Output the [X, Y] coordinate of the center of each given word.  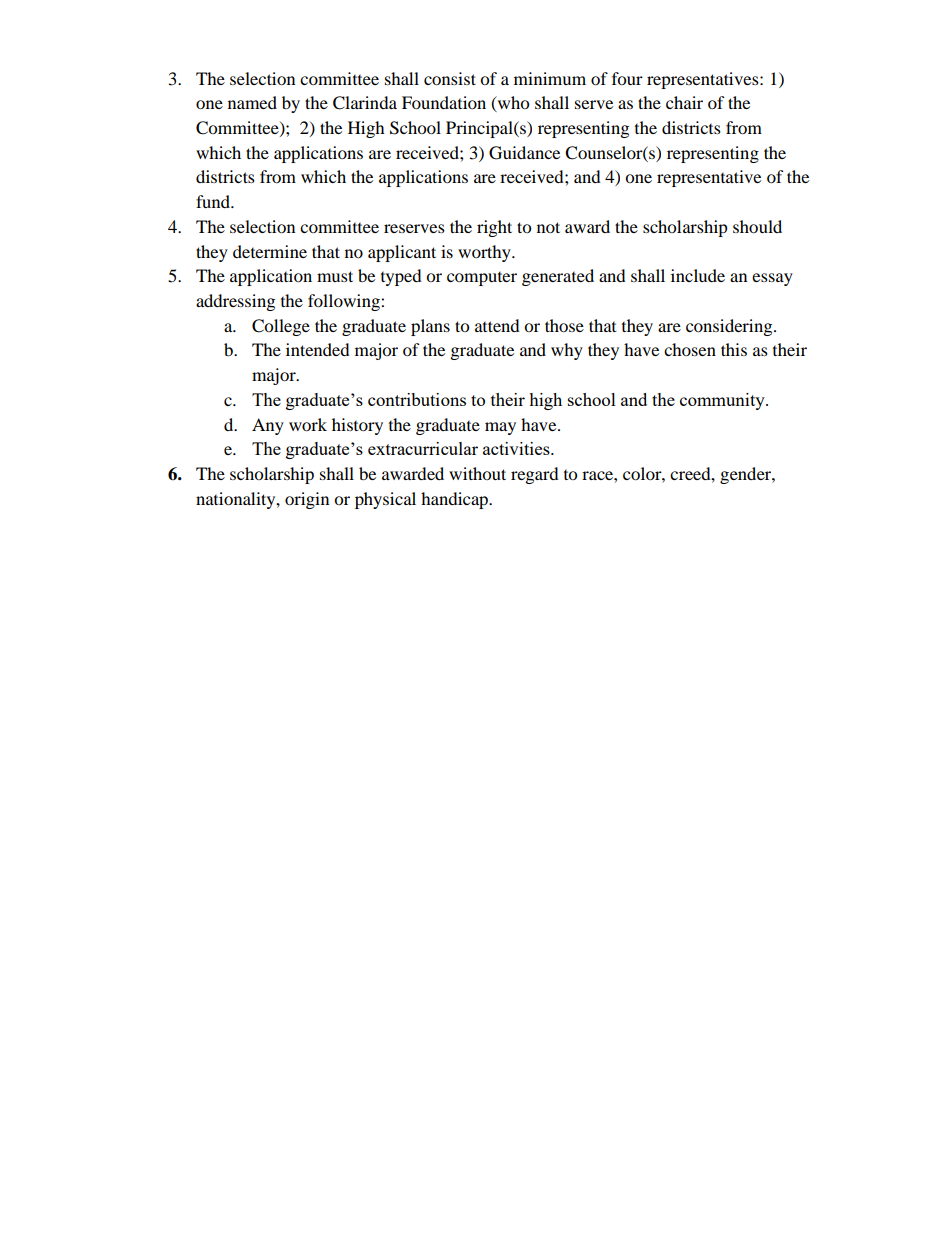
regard [535, 475]
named [252, 102]
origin [307, 500]
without [477, 473]
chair [684, 102]
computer [482, 279]
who [512, 104]
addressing [235, 302]
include [698, 275]
